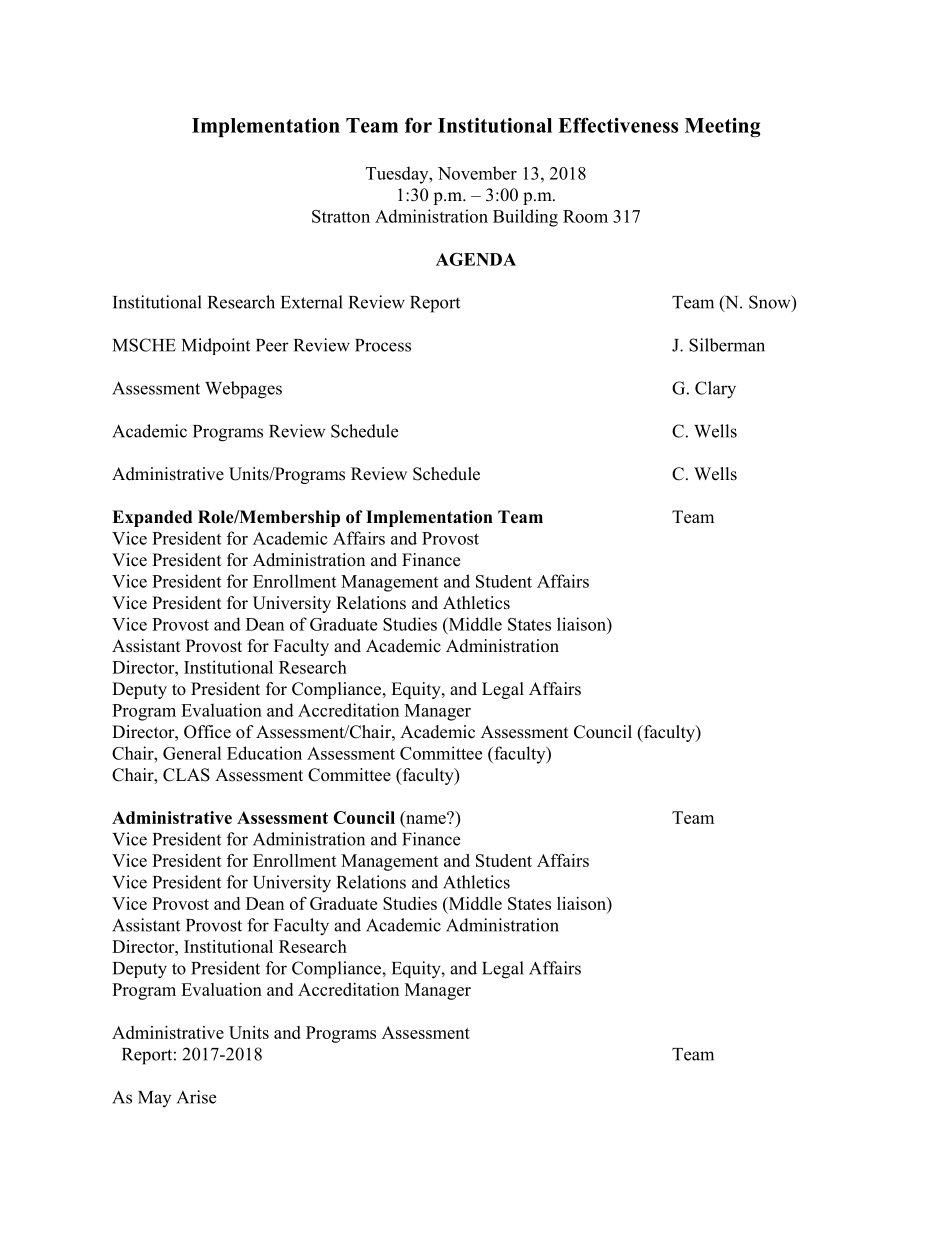 The height and width of the screenshot is (1233, 952). What do you see at coordinates (152, 518) in the screenshot?
I see `Expanded` at bounding box center [152, 518].
